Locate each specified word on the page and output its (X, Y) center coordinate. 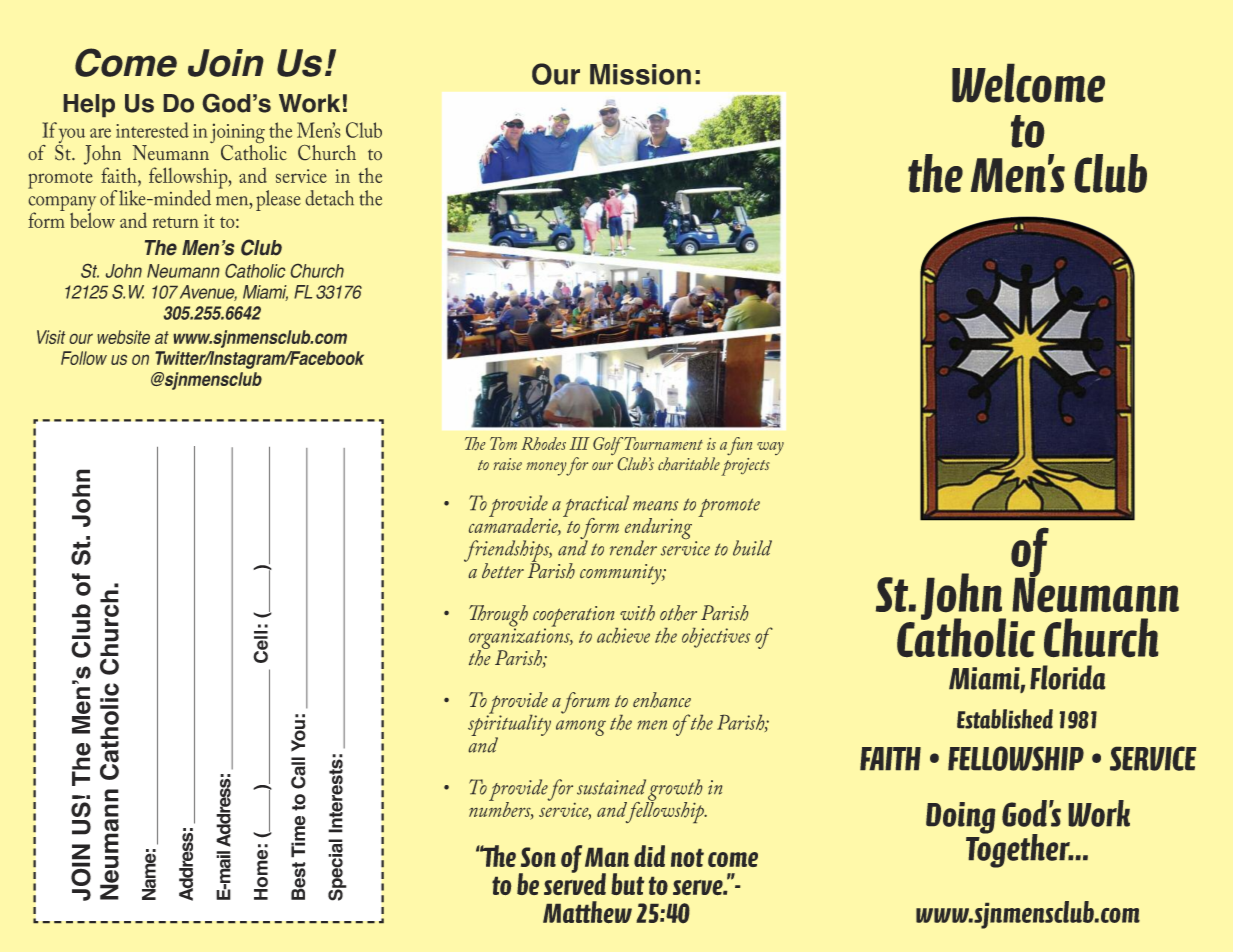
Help (89, 105)
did (649, 856)
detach (330, 198)
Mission (640, 74)
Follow (84, 358)
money (546, 469)
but (627, 884)
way (770, 448)
